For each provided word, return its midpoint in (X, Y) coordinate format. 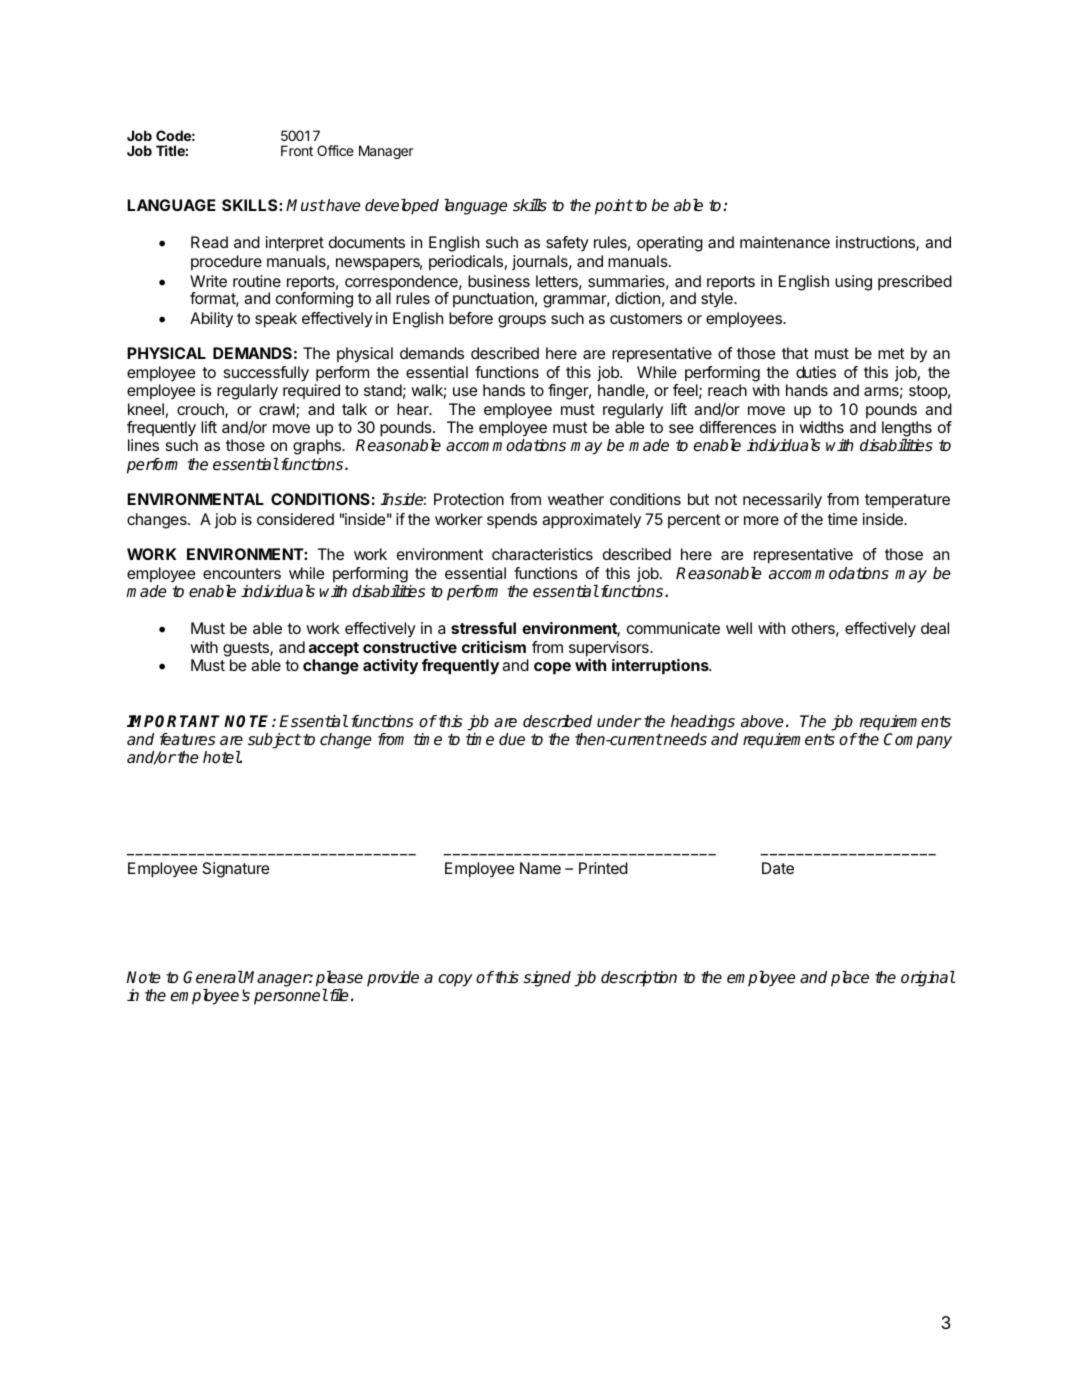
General (213, 977)
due (512, 739)
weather (576, 499)
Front (297, 150)
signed (547, 979)
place (850, 979)
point (614, 207)
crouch (201, 410)
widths (821, 427)
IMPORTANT (173, 721)
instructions (876, 243)
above (762, 721)
